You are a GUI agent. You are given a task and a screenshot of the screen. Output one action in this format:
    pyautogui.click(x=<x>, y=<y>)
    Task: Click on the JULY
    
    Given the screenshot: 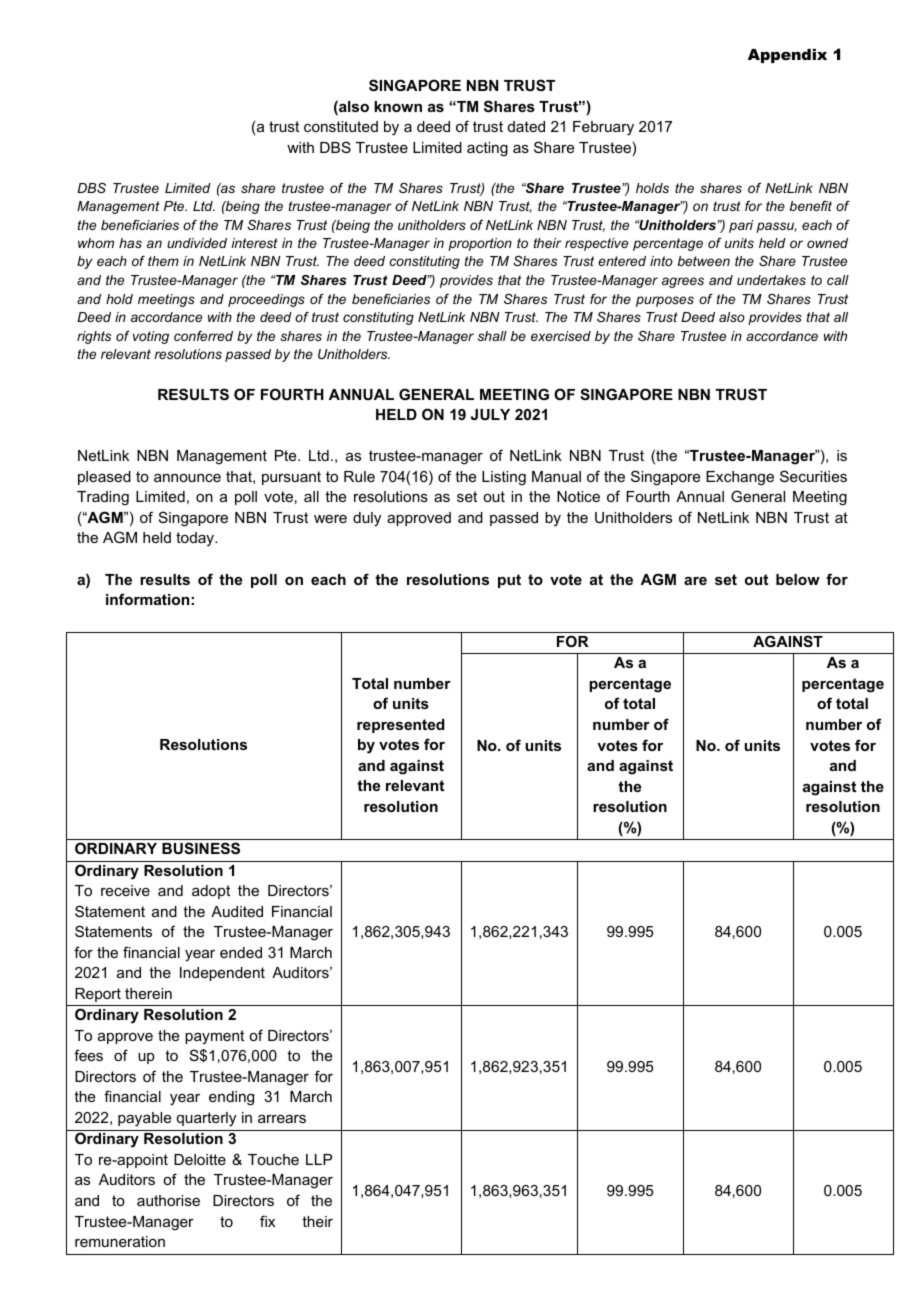 What is the action you would take?
    pyautogui.click(x=490, y=414)
